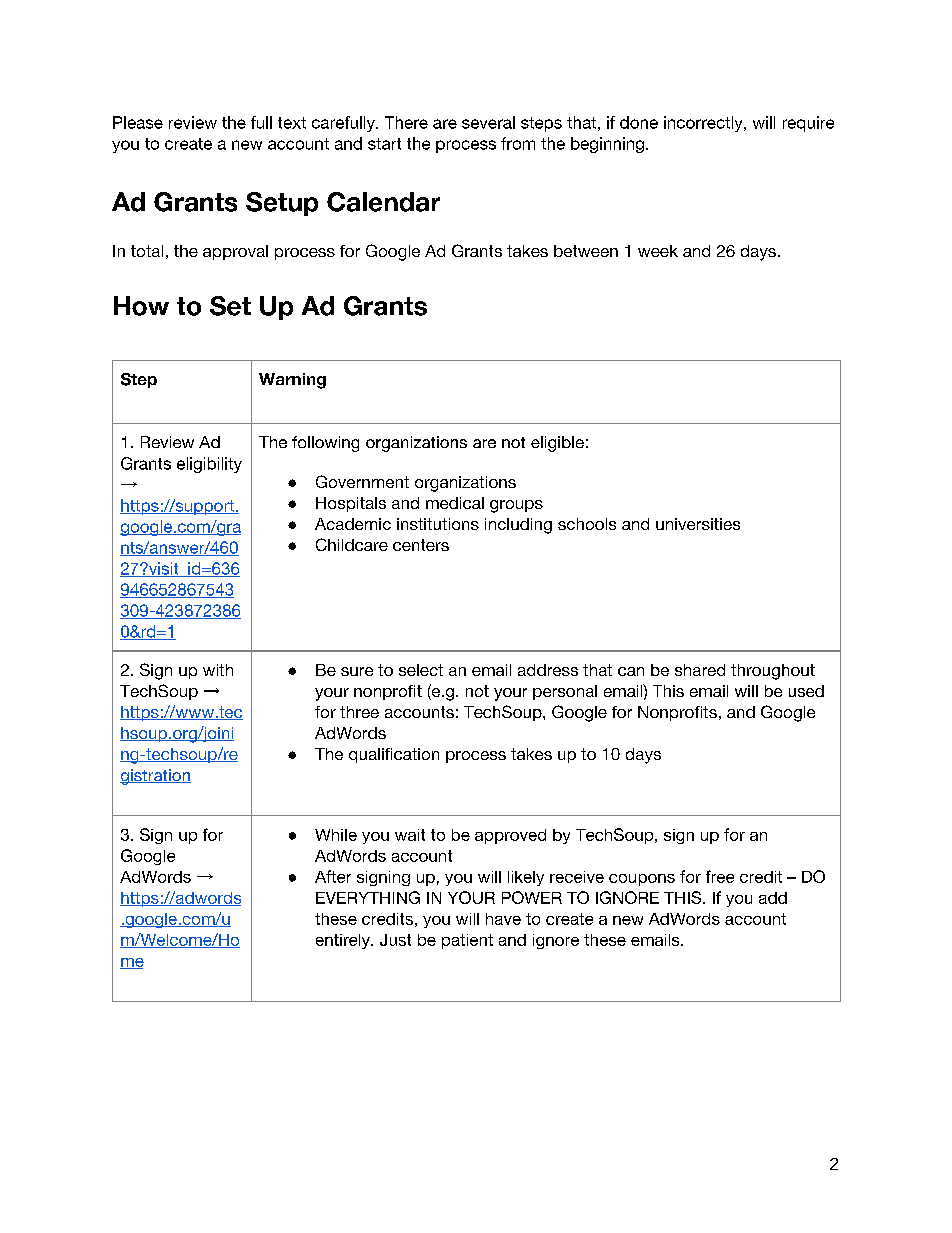  I want to click on eligibility, so click(209, 465).
